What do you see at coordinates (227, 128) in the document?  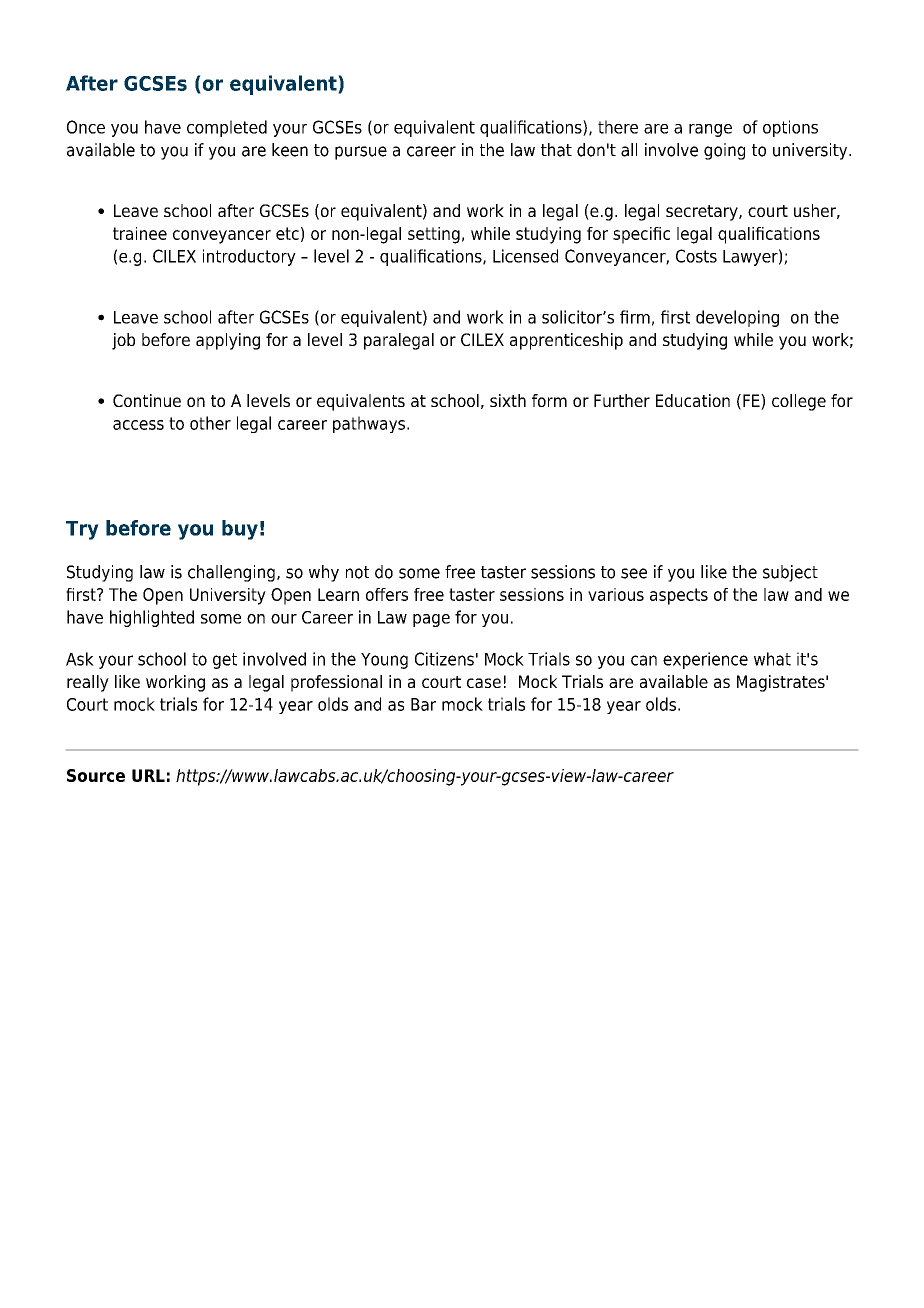 I see `completed` at bounding box center [227, 128].
